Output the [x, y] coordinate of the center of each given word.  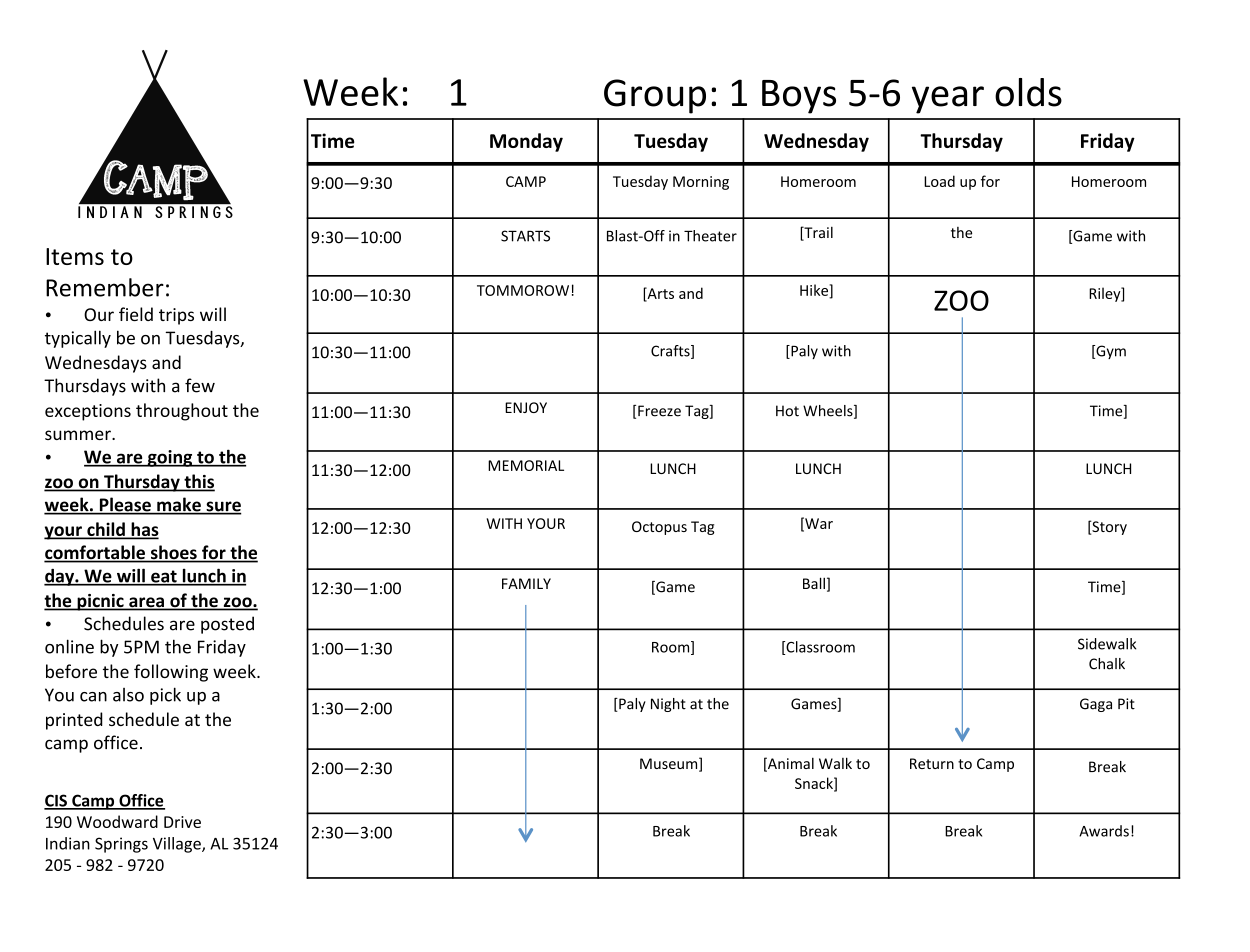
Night [668, 705]
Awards [1104, 831]
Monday [526, 142]
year [948, 100]
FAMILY [526, 583]
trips [176, 316]
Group [655, 96]
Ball [814, 583]
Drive [182, 822]
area [146, 603]
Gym [1110, 352]
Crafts [671, 352]
